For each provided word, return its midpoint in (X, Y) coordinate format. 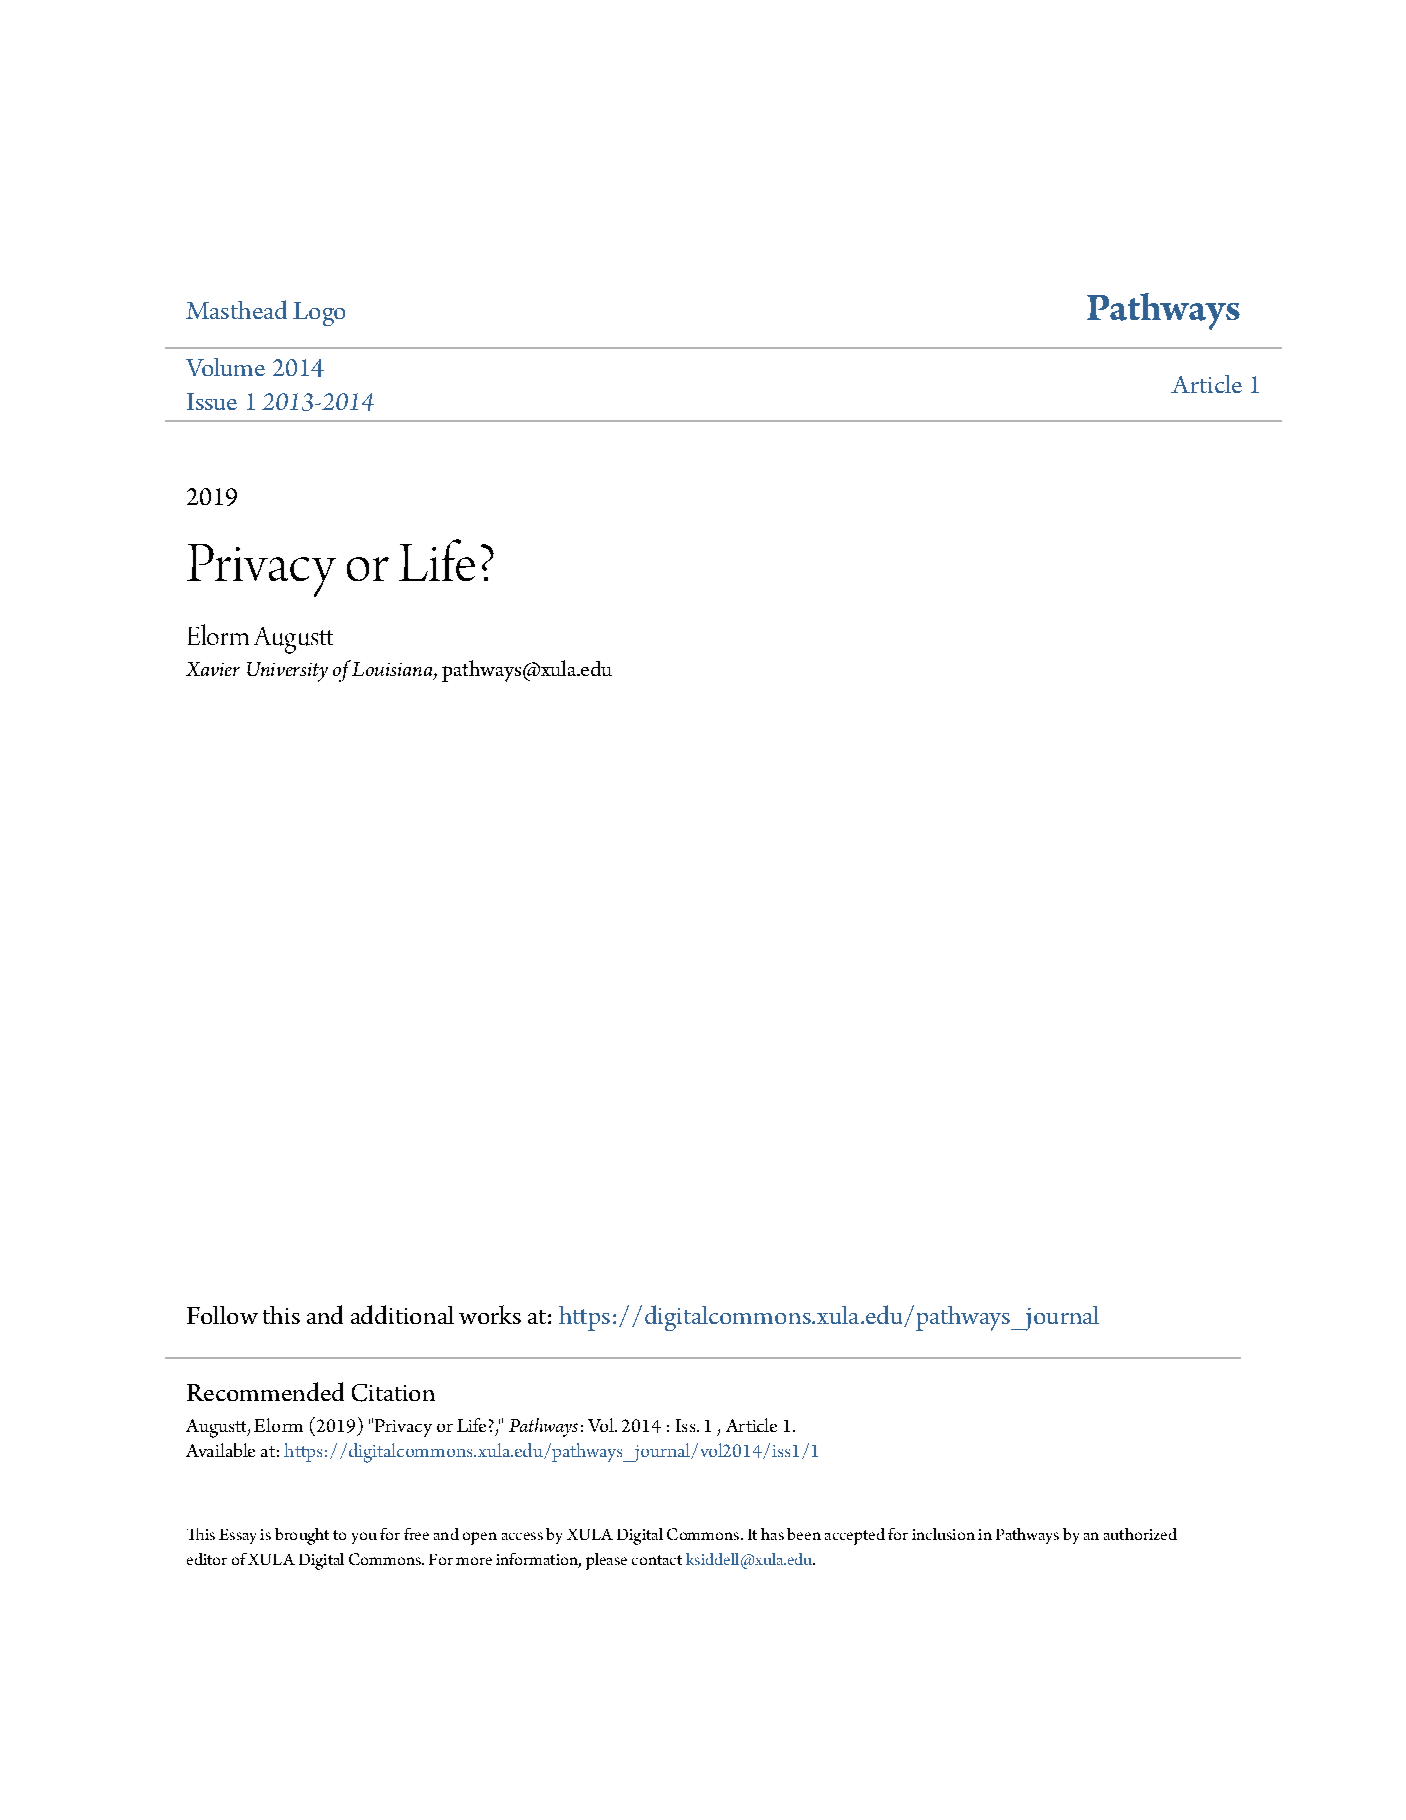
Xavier (213, 669)
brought (302, 1536)
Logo (319, 314)
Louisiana (393, 669)
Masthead (236, 309)
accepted (855, 1536)
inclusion (943, 1534)
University (287, 672)
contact (657, 1560)
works (490, 1314)
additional (402, 1314)
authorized (1140, 1534)
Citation (393, 1393)
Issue (212, 401)
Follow (222, 1315)
